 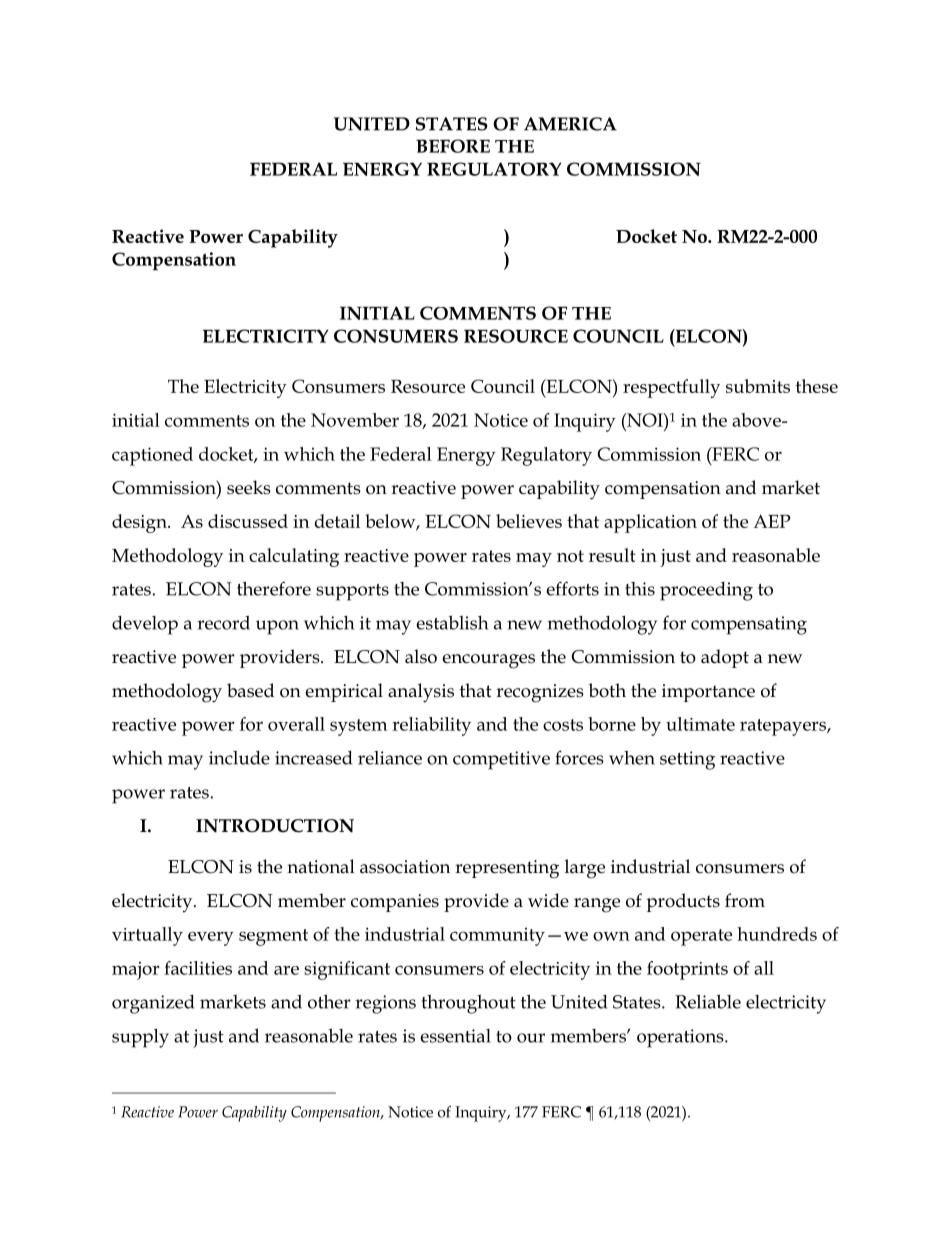 I want to click on AMERICA, so click(x=570, y=124).
